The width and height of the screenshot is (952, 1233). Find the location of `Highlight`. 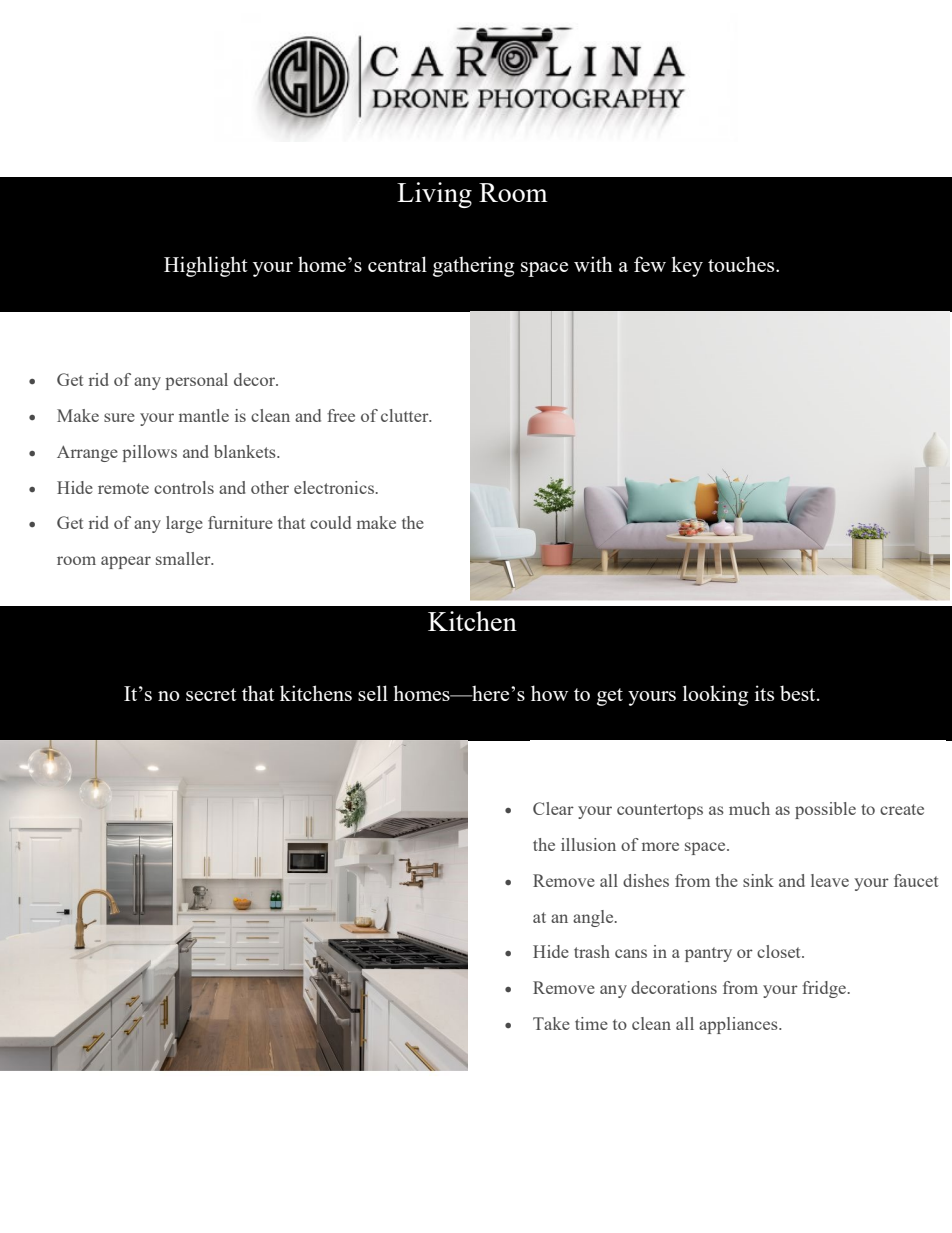

Highlight is located at coordinates (206, 266).
